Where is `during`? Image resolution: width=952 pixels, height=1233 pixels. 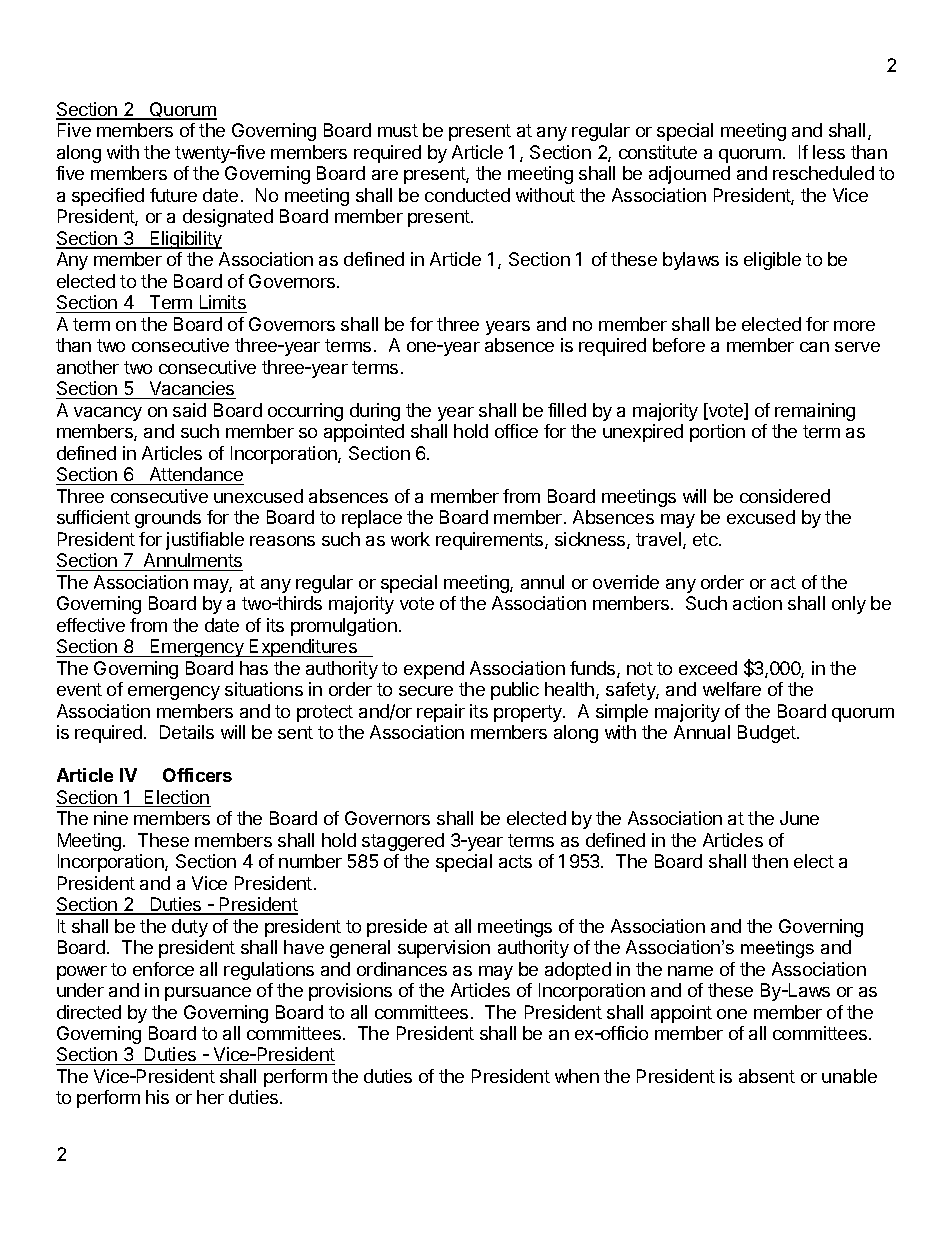
during is located at coordinates (375, 412).
